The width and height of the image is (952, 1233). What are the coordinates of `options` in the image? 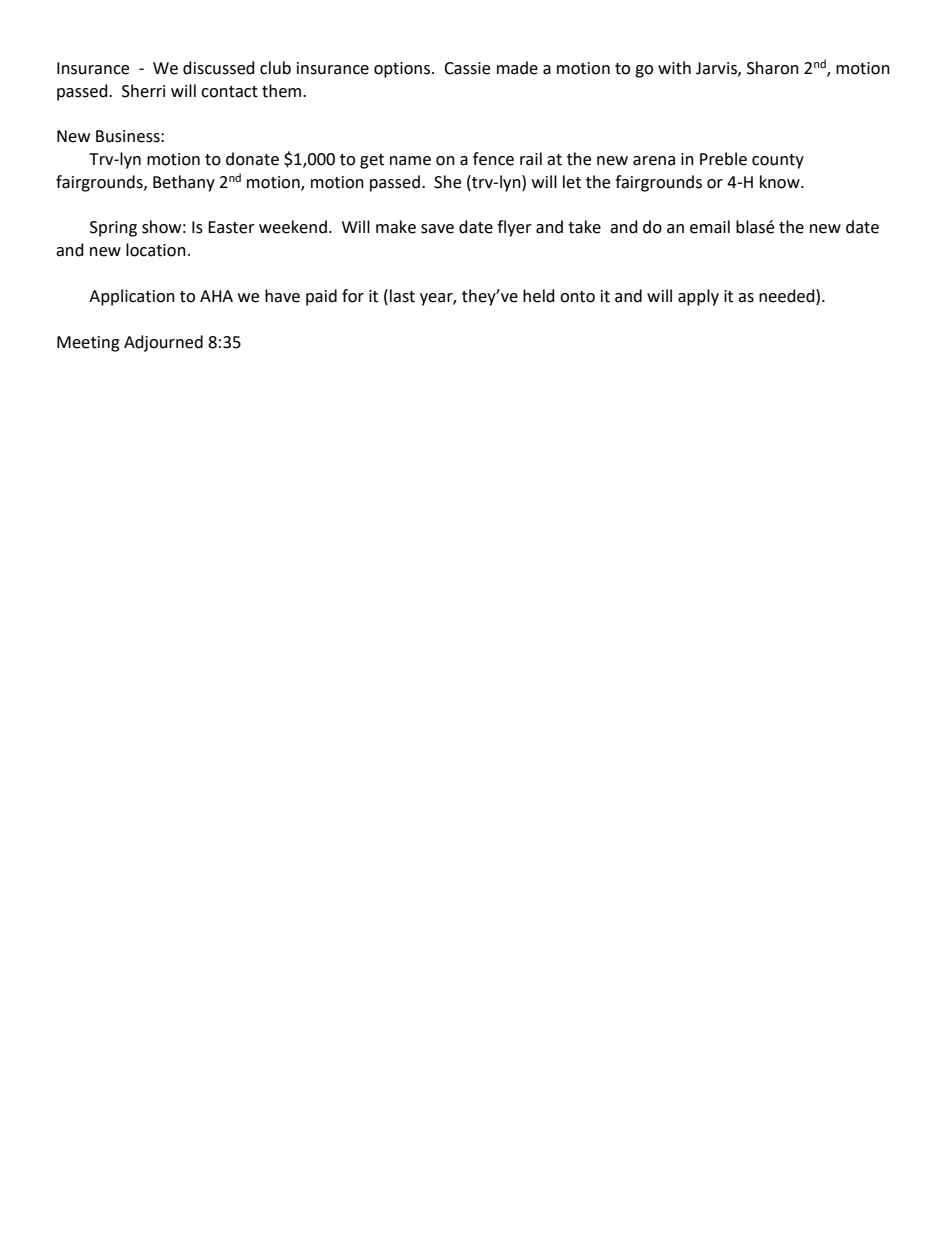 It's located at (403, 70).
